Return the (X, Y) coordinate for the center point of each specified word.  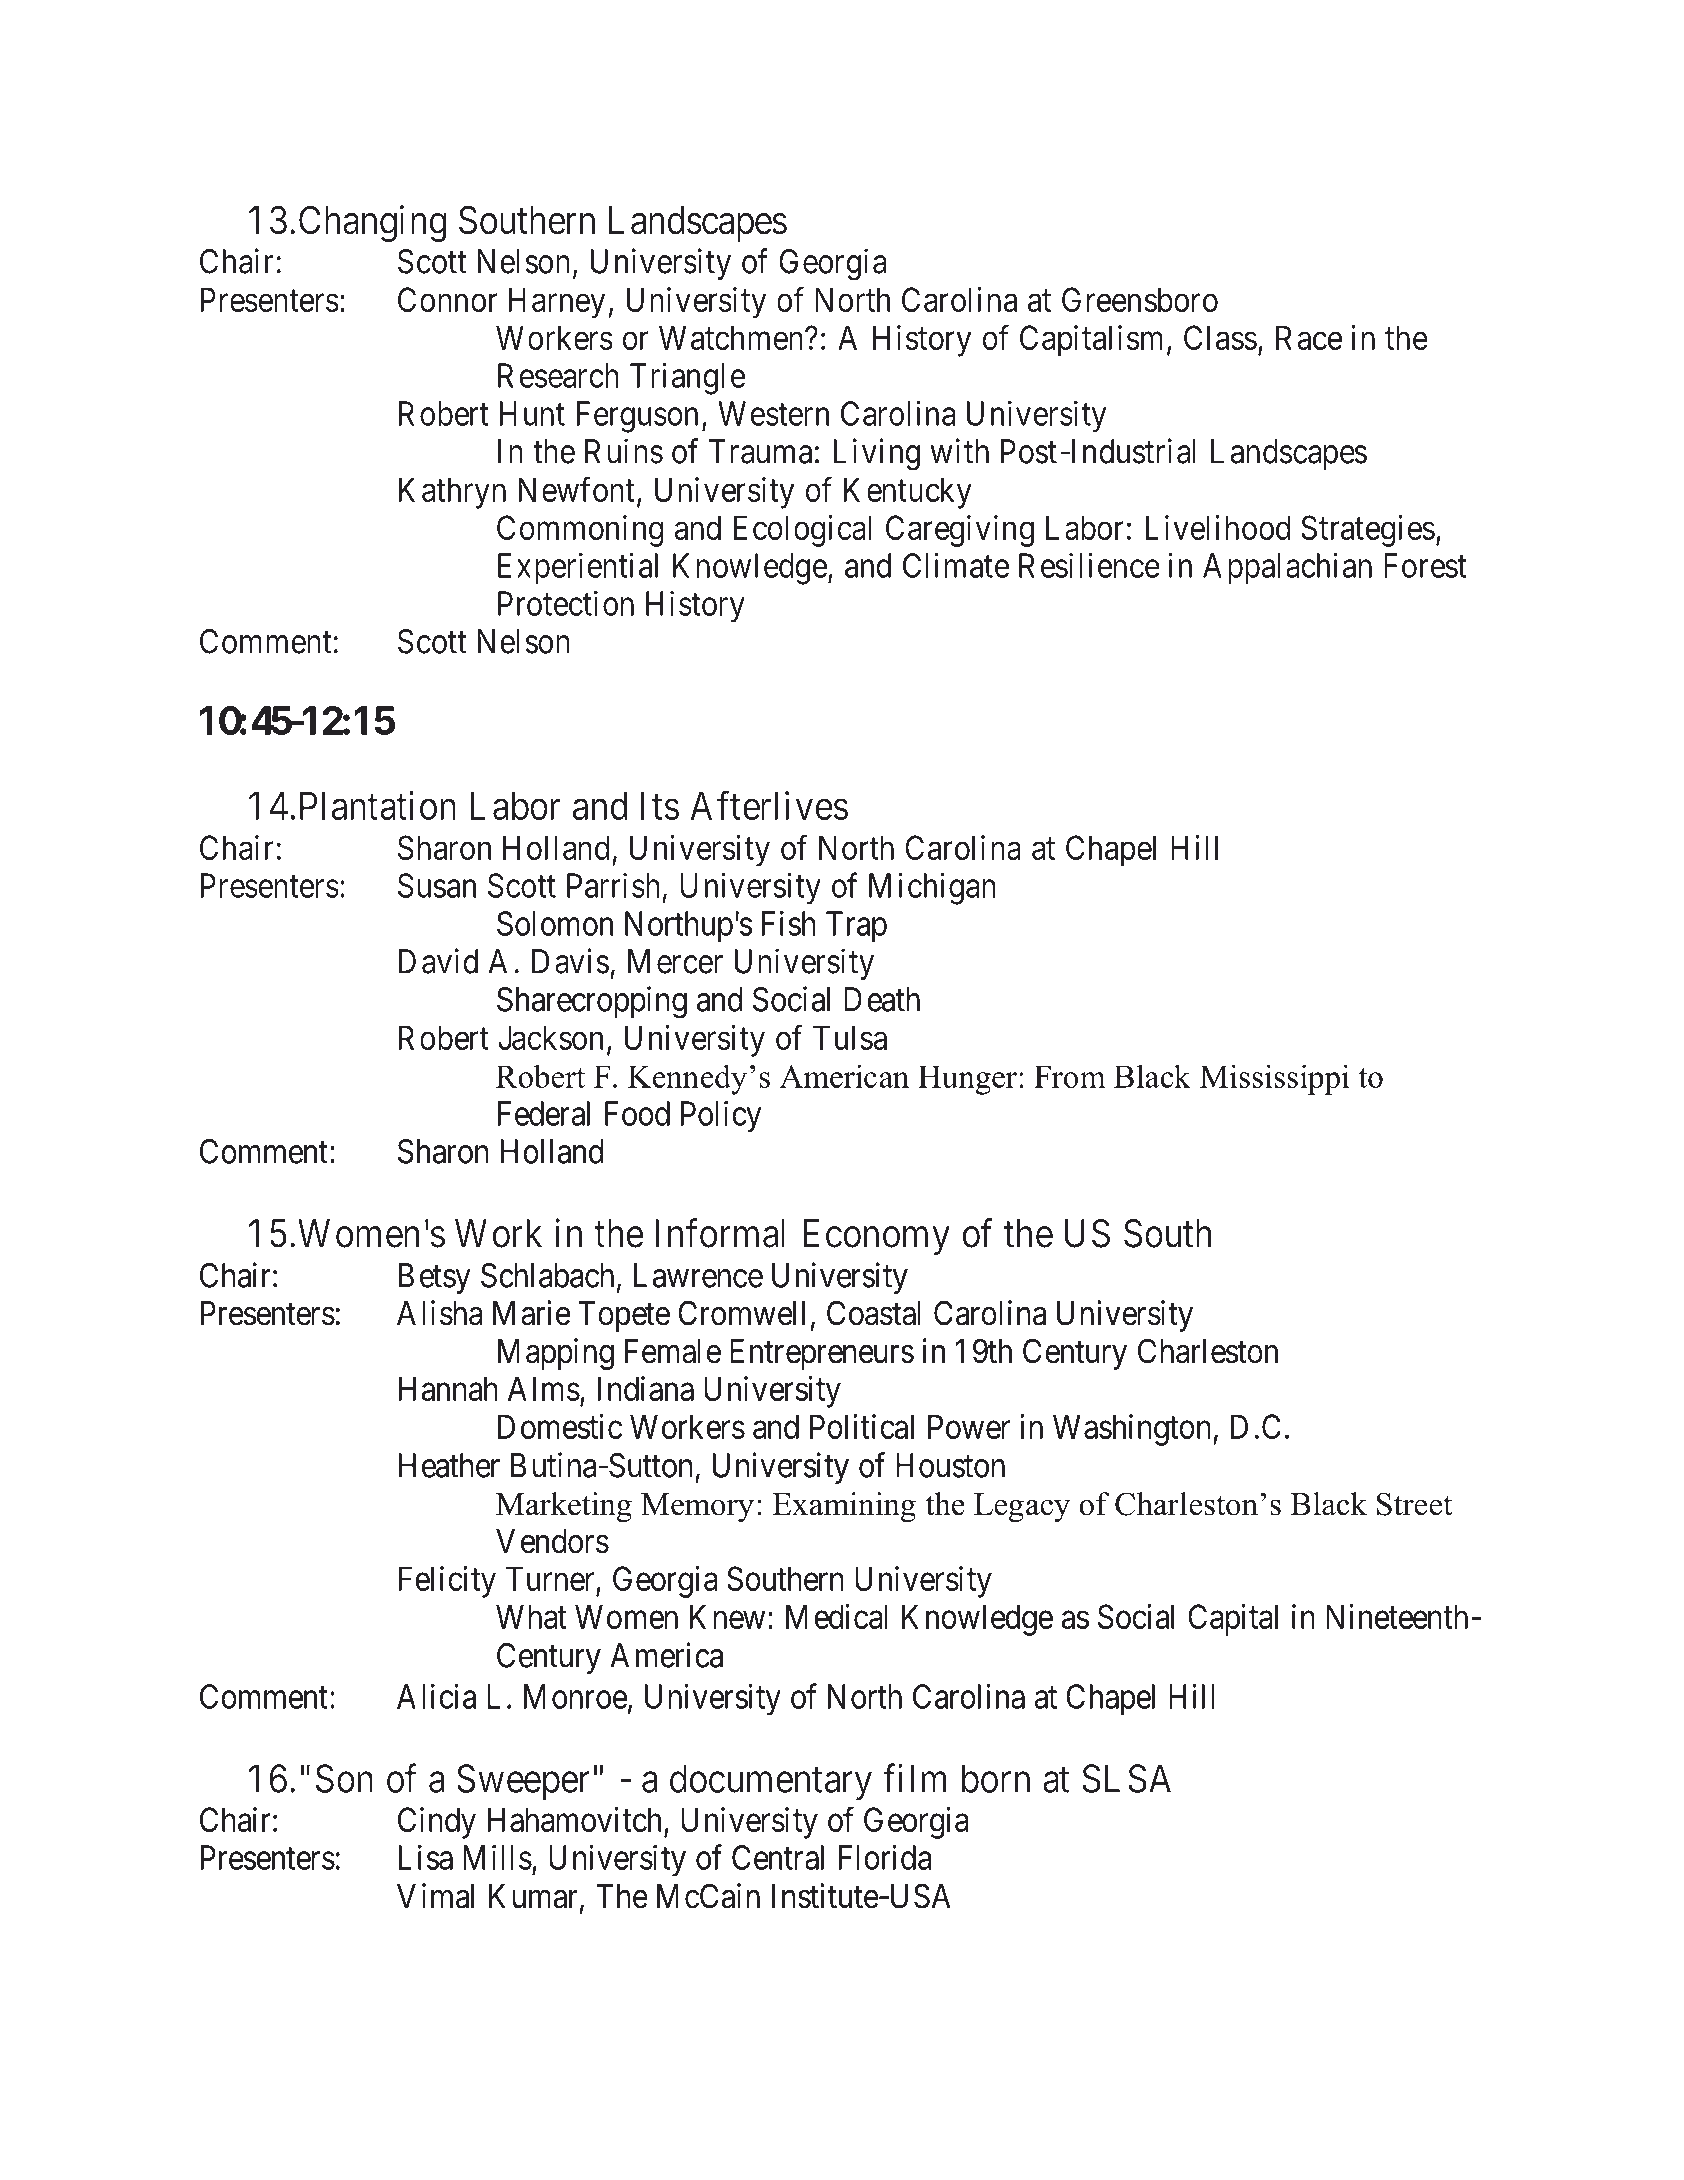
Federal (544, 1113)
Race (1309, 337)
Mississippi (1274, 1079)
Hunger (967, 1080)
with (959, 451)
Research (558, 375)
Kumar (533, 1896)
